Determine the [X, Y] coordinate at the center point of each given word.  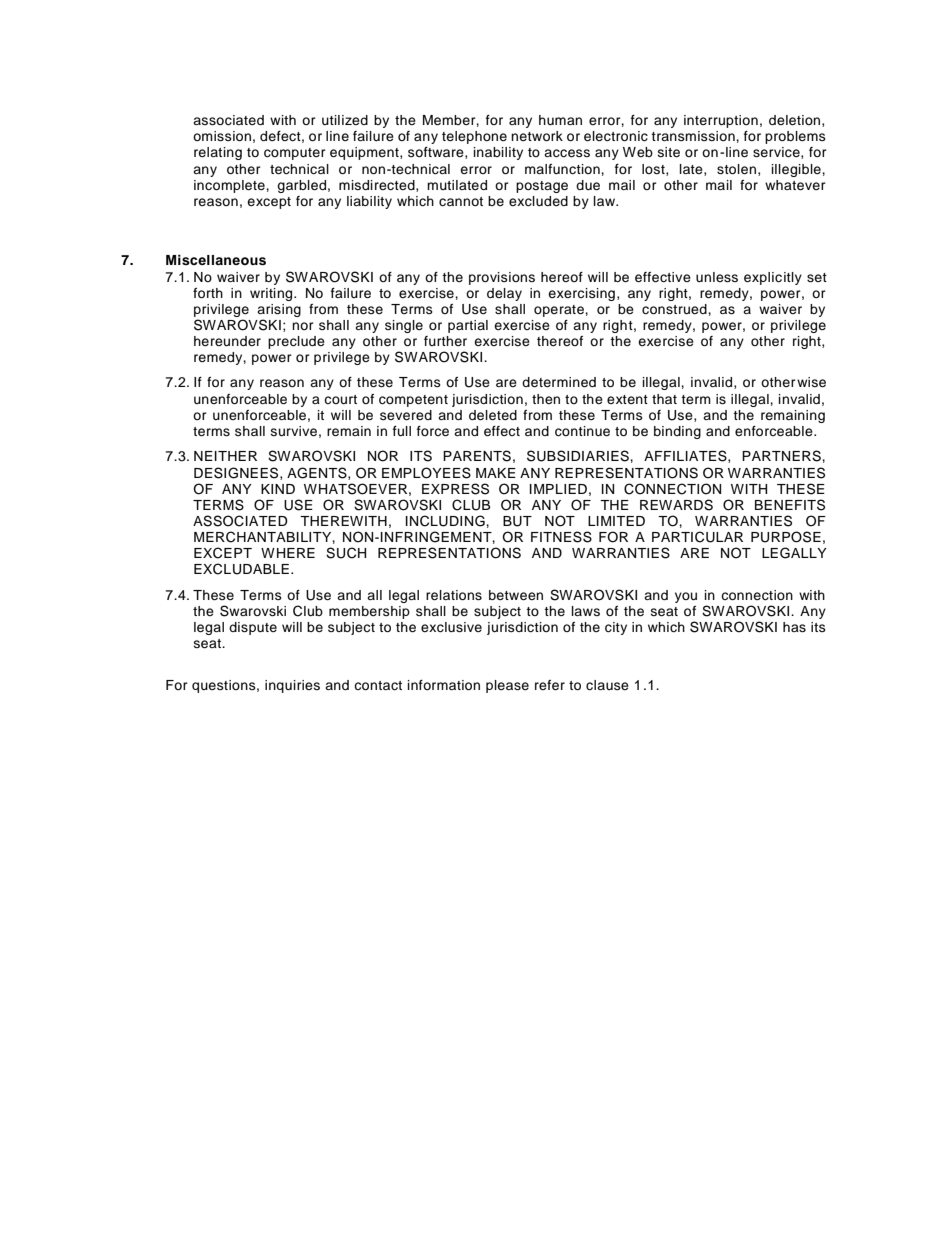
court [340, 399]
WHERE [288, 553]
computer [295, 154]
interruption [721, 121]
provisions [502, 278]
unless [717, 277]
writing [272, 294]
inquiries [292, 686]
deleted [493, 415]
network [537, 136]
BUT [517, 521]
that [664, 399]
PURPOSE [786, 537]
